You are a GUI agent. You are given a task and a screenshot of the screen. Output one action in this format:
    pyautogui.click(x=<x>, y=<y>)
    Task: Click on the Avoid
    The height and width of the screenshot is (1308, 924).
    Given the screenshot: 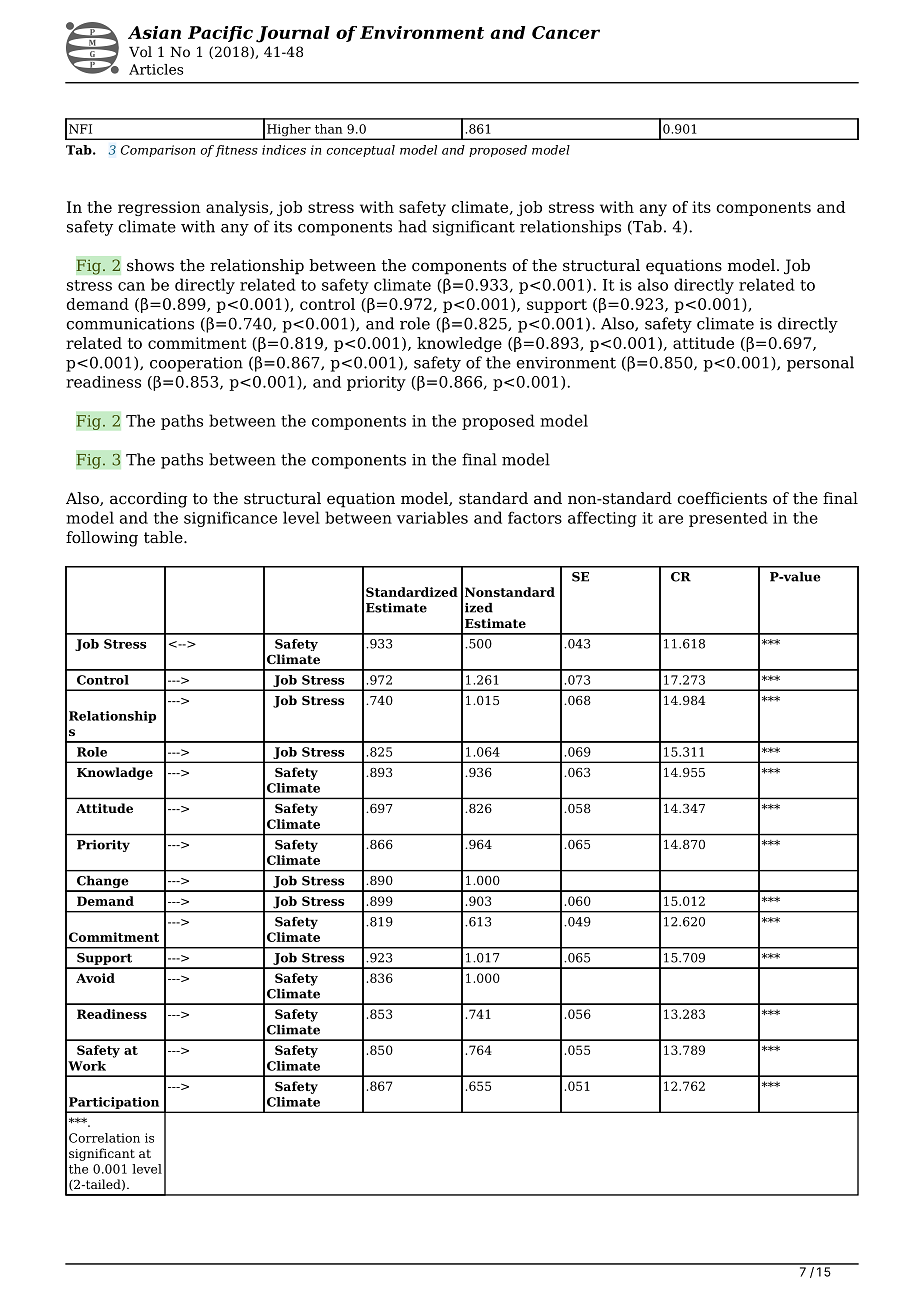 What is the action you would take?
    pyautogui.click(x=95, y=978)
